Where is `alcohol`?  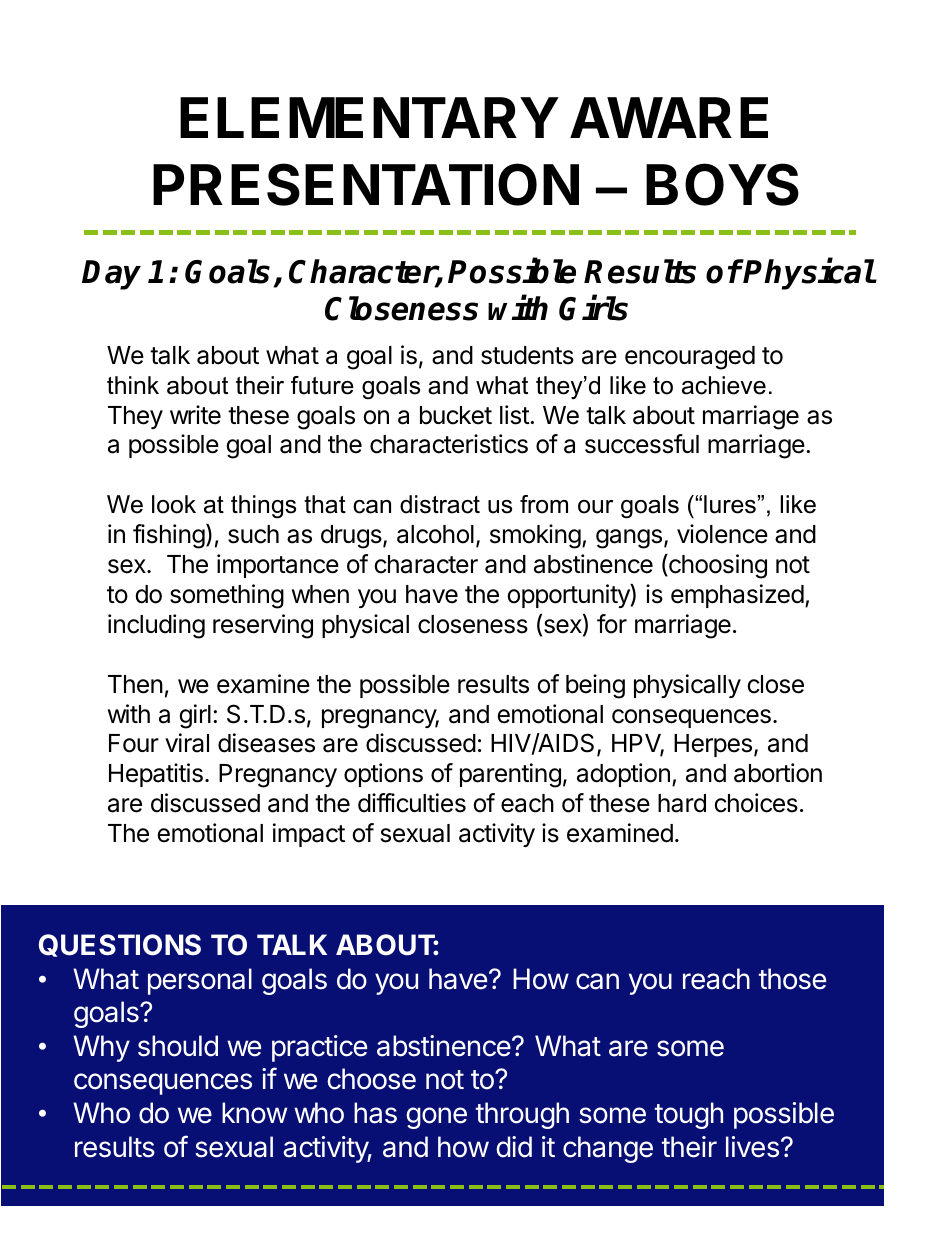
alcohol is located at coordinates (435, 534).
